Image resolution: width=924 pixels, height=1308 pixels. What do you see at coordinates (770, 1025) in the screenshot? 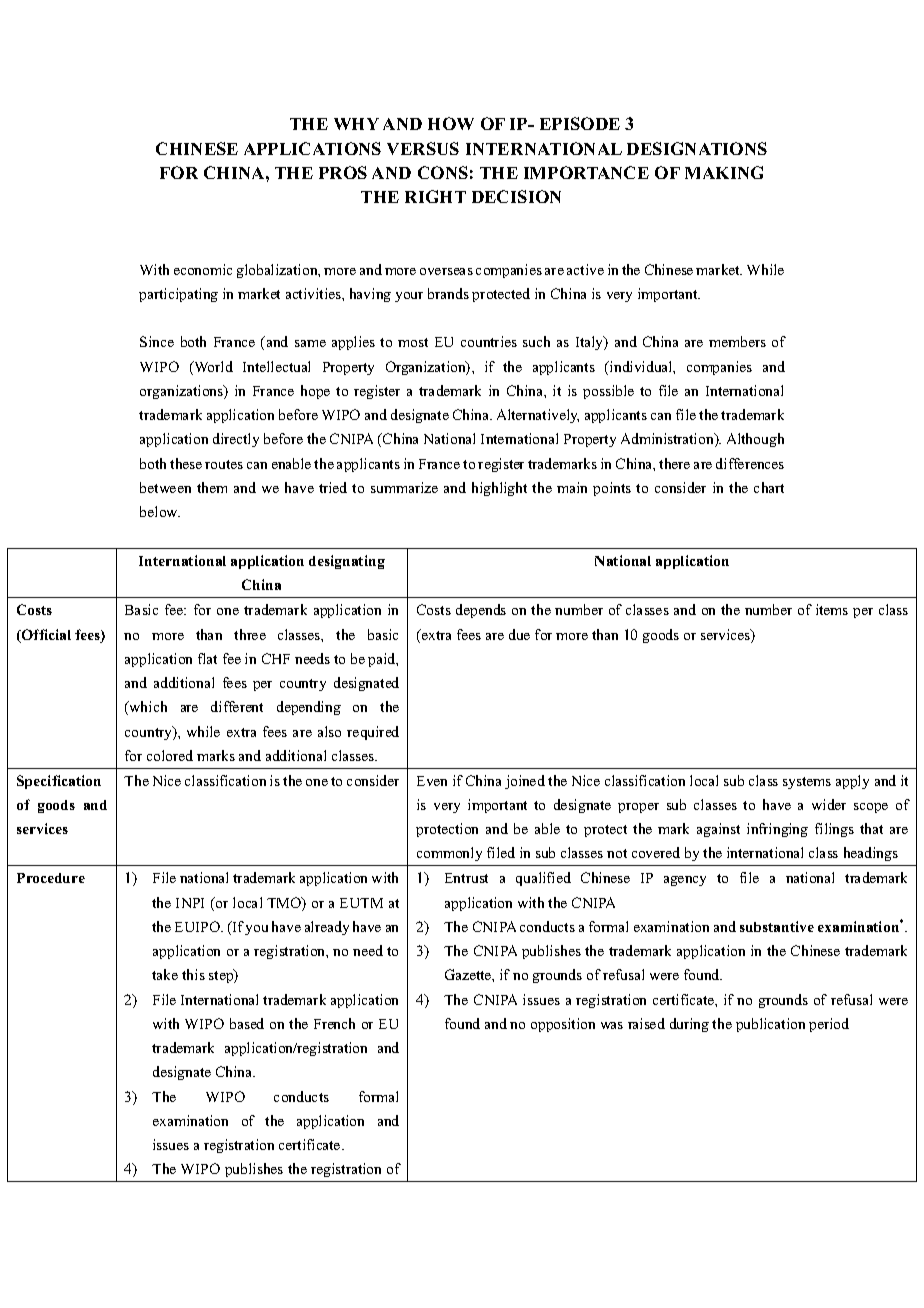
I see `publication` at bounding box center [770, 1025].
